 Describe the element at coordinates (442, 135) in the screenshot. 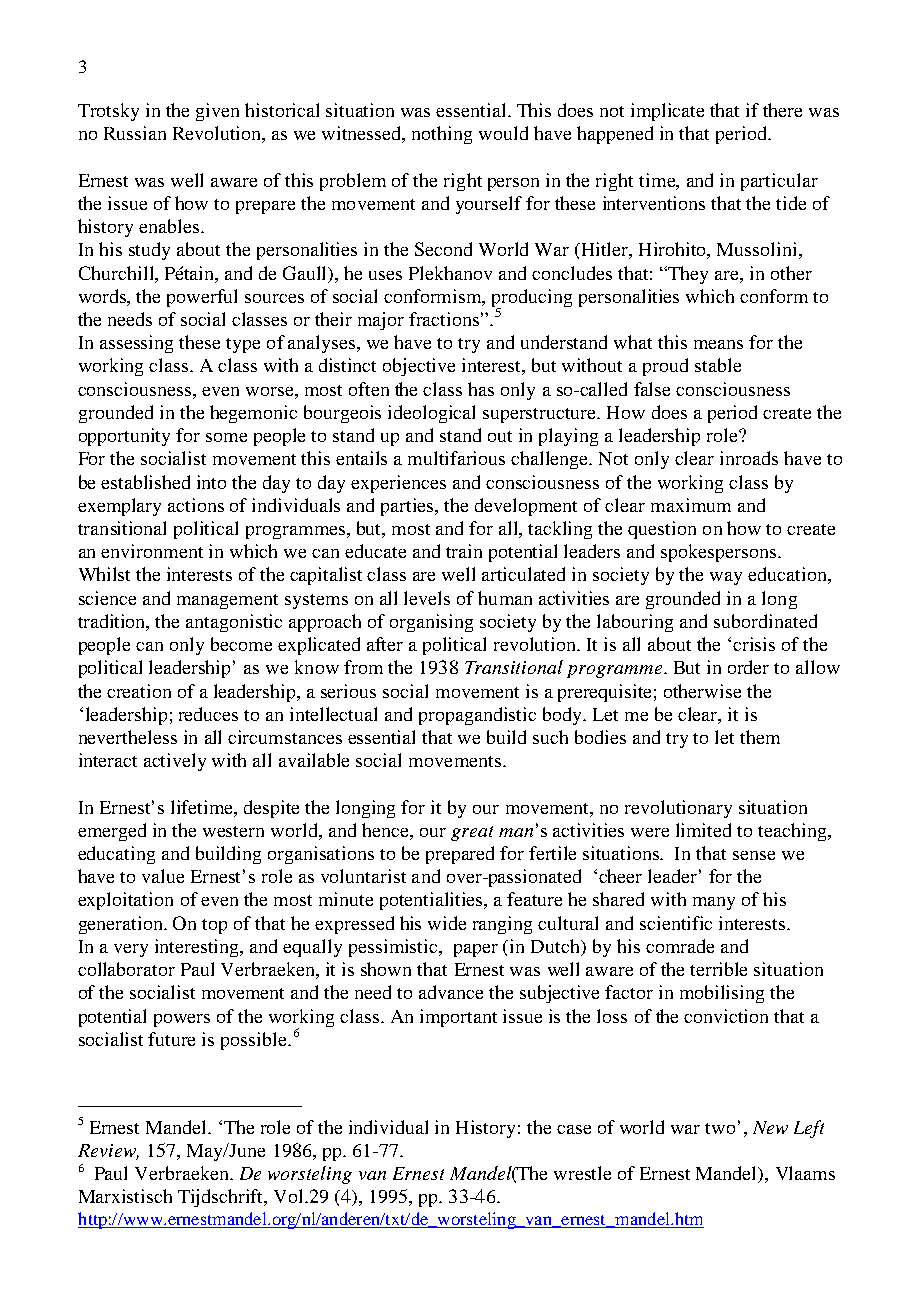

I see `nothing` at that location.
